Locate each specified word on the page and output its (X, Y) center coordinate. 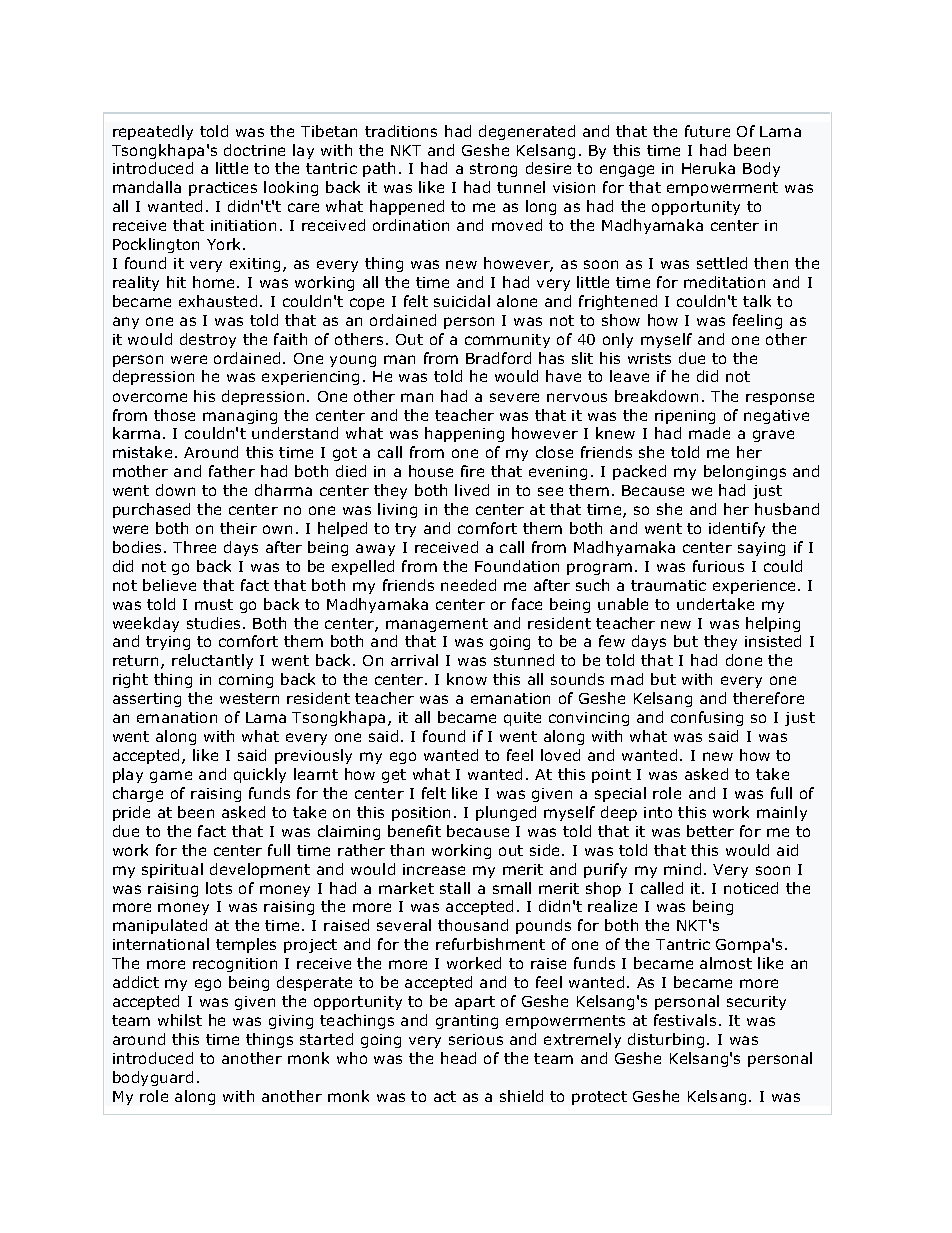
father (232, 471)
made (709, 433)
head (458, 1058)
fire (472, 471)
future (707, 131)
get (394, 776)
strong (493, 170)
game (171, 777)
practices (223, 189)
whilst (180, 1020)
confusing (707, 718)
